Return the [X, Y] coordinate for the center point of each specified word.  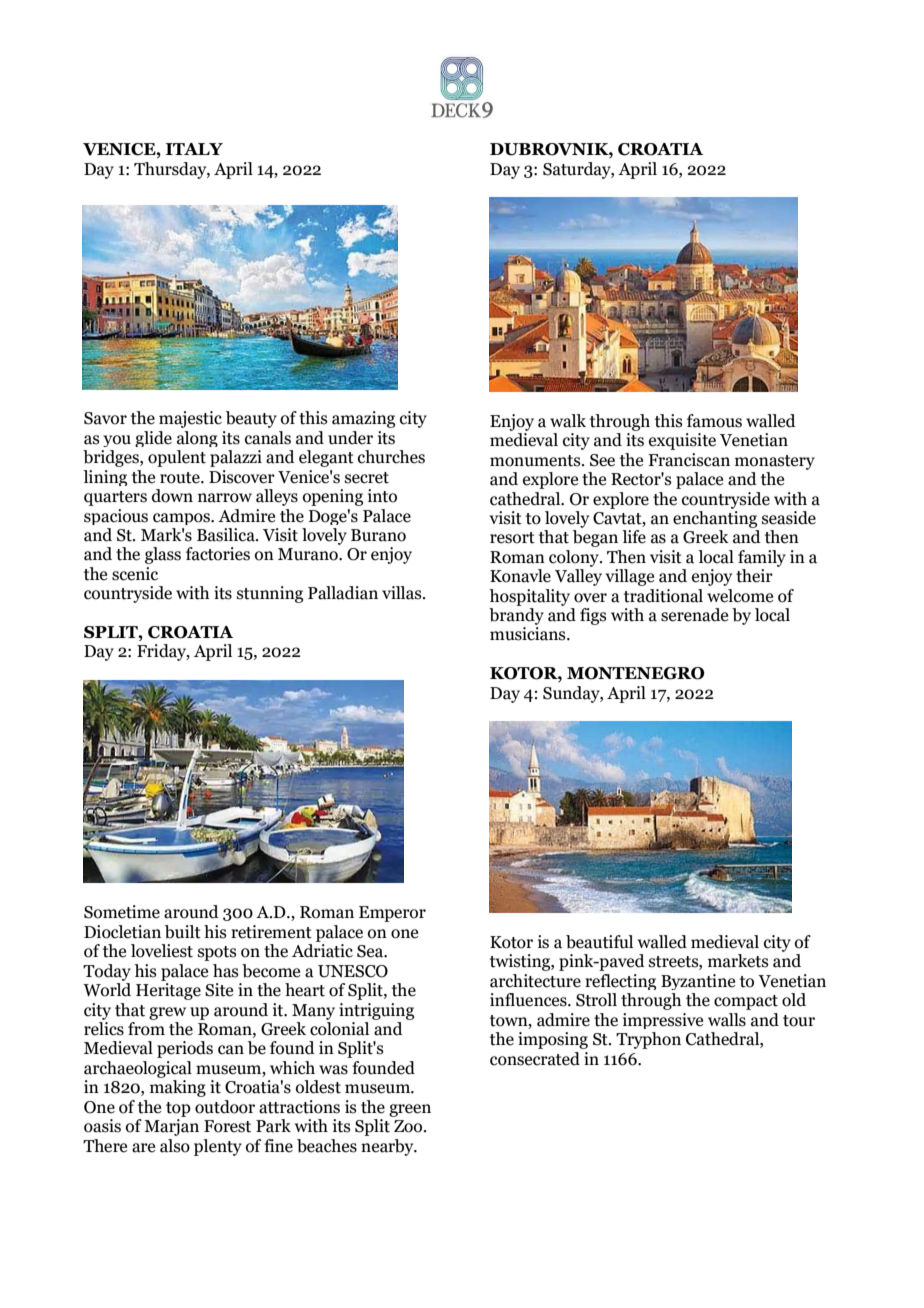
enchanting [715, 519]
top [178, 1109]
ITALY [194, 149]
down [172, 496]
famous [714, 421]
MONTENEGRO [636, 673]
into [382, 496]
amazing [363, 419]
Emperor [392, 914]
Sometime [122, 912]
